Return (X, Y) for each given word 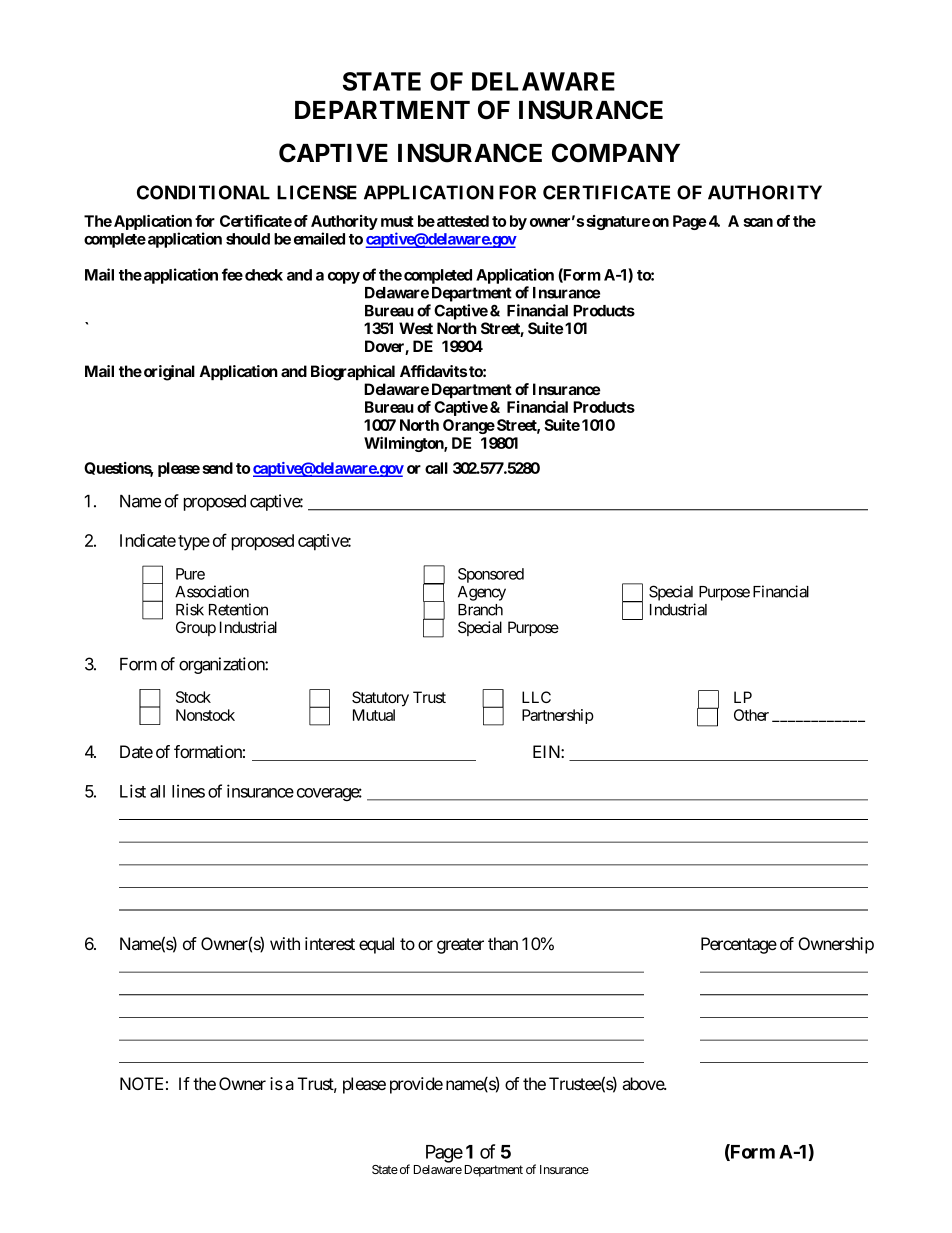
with (285, 943)
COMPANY (616, 153)
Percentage (739, 945)
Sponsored (491, 575)
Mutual (374, 715)
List (133, 791)
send (217, 468)
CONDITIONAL (203, 192)
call (436, 468)
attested (461, 221)
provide (416, 1085)
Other (751, 715)
